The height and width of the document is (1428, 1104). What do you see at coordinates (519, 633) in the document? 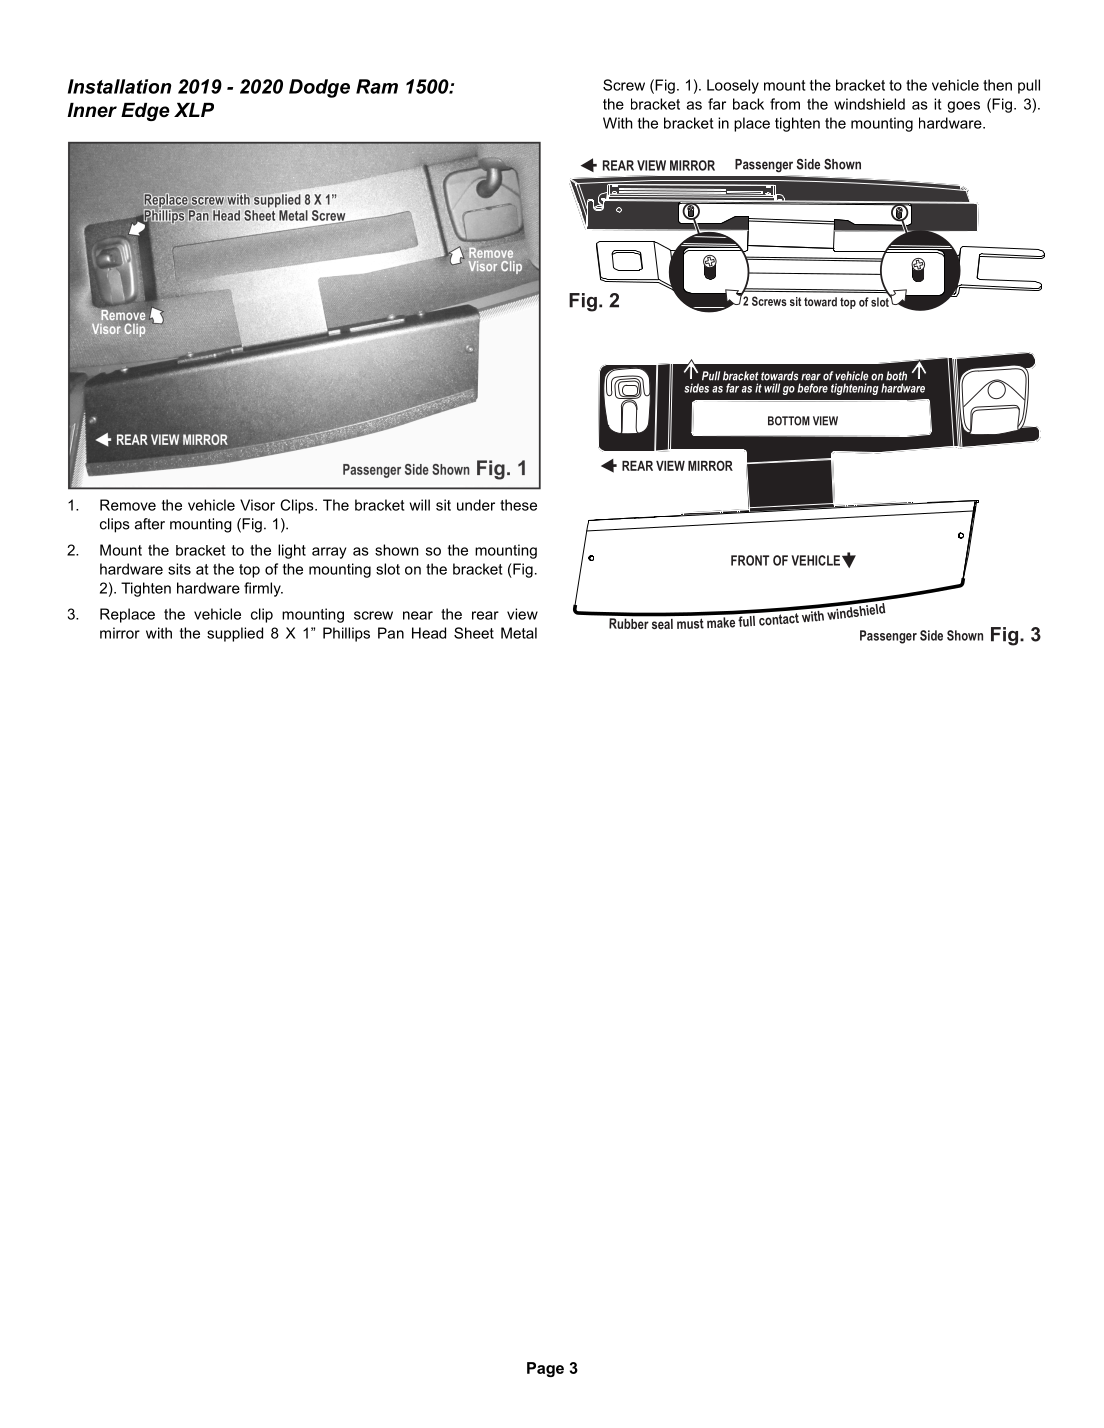
I see `Metal` at bounding box center [519, 633].
